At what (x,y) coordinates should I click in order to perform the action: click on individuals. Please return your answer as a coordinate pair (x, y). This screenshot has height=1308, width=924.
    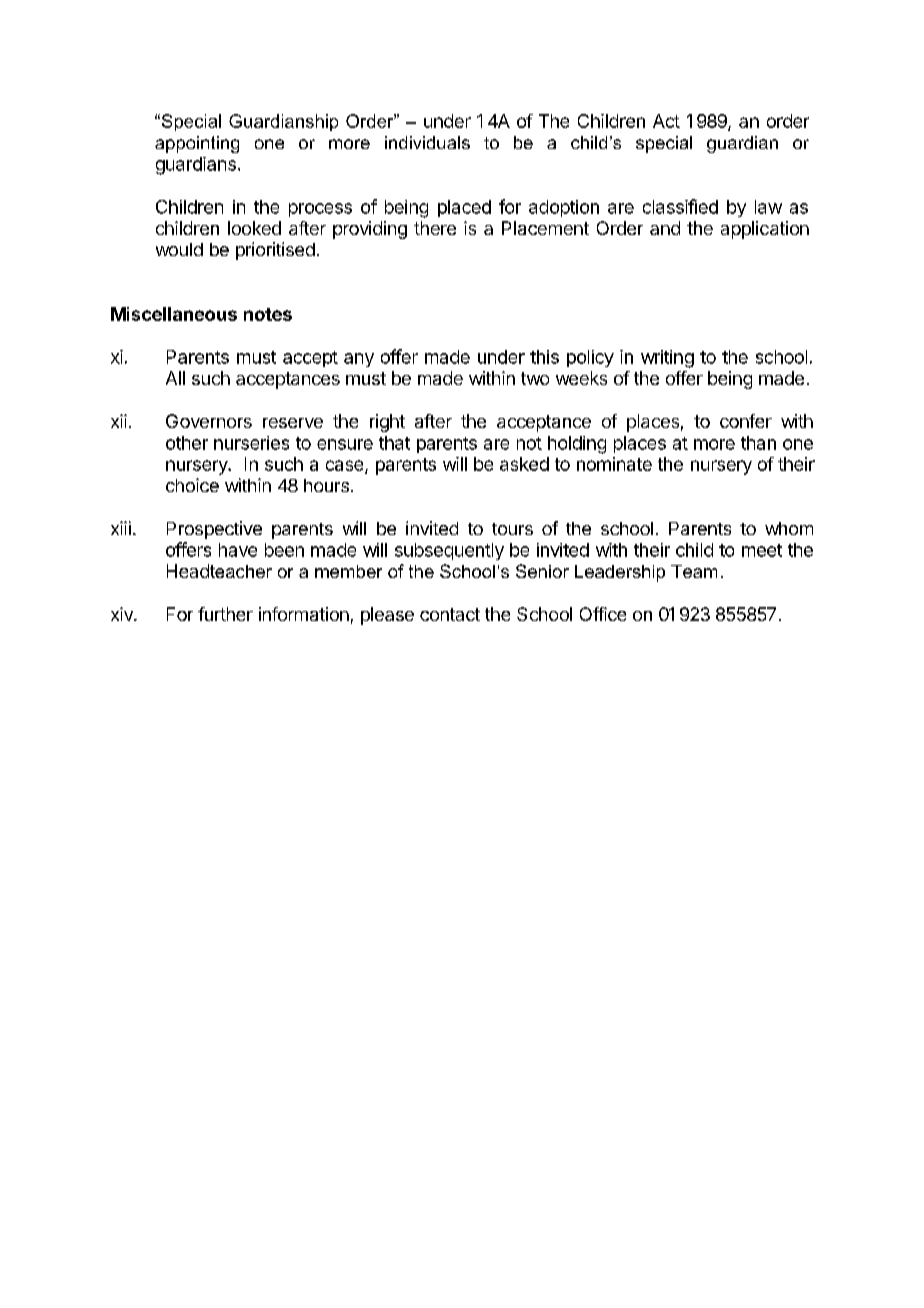
    Looking at the image, I should click on (427, 142).
